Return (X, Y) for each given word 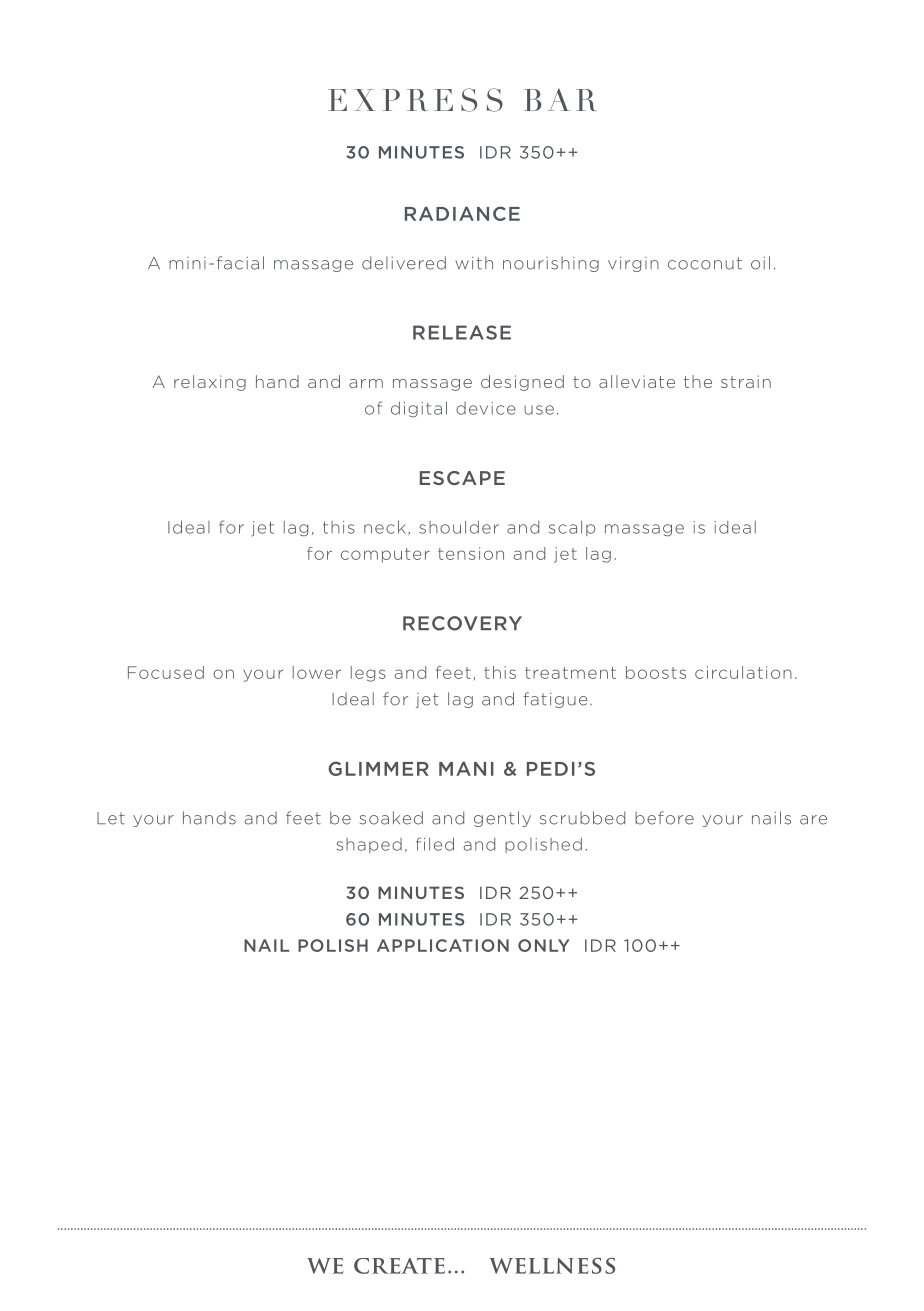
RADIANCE (462, 213)
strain (746, 381)
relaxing (210, 383)
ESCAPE (462, 478)
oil (760, 263)
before (664, 818)
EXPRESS (415, 100)
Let (111, 818)
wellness (552, 1266)
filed (435, 844)
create (399, 1266)
